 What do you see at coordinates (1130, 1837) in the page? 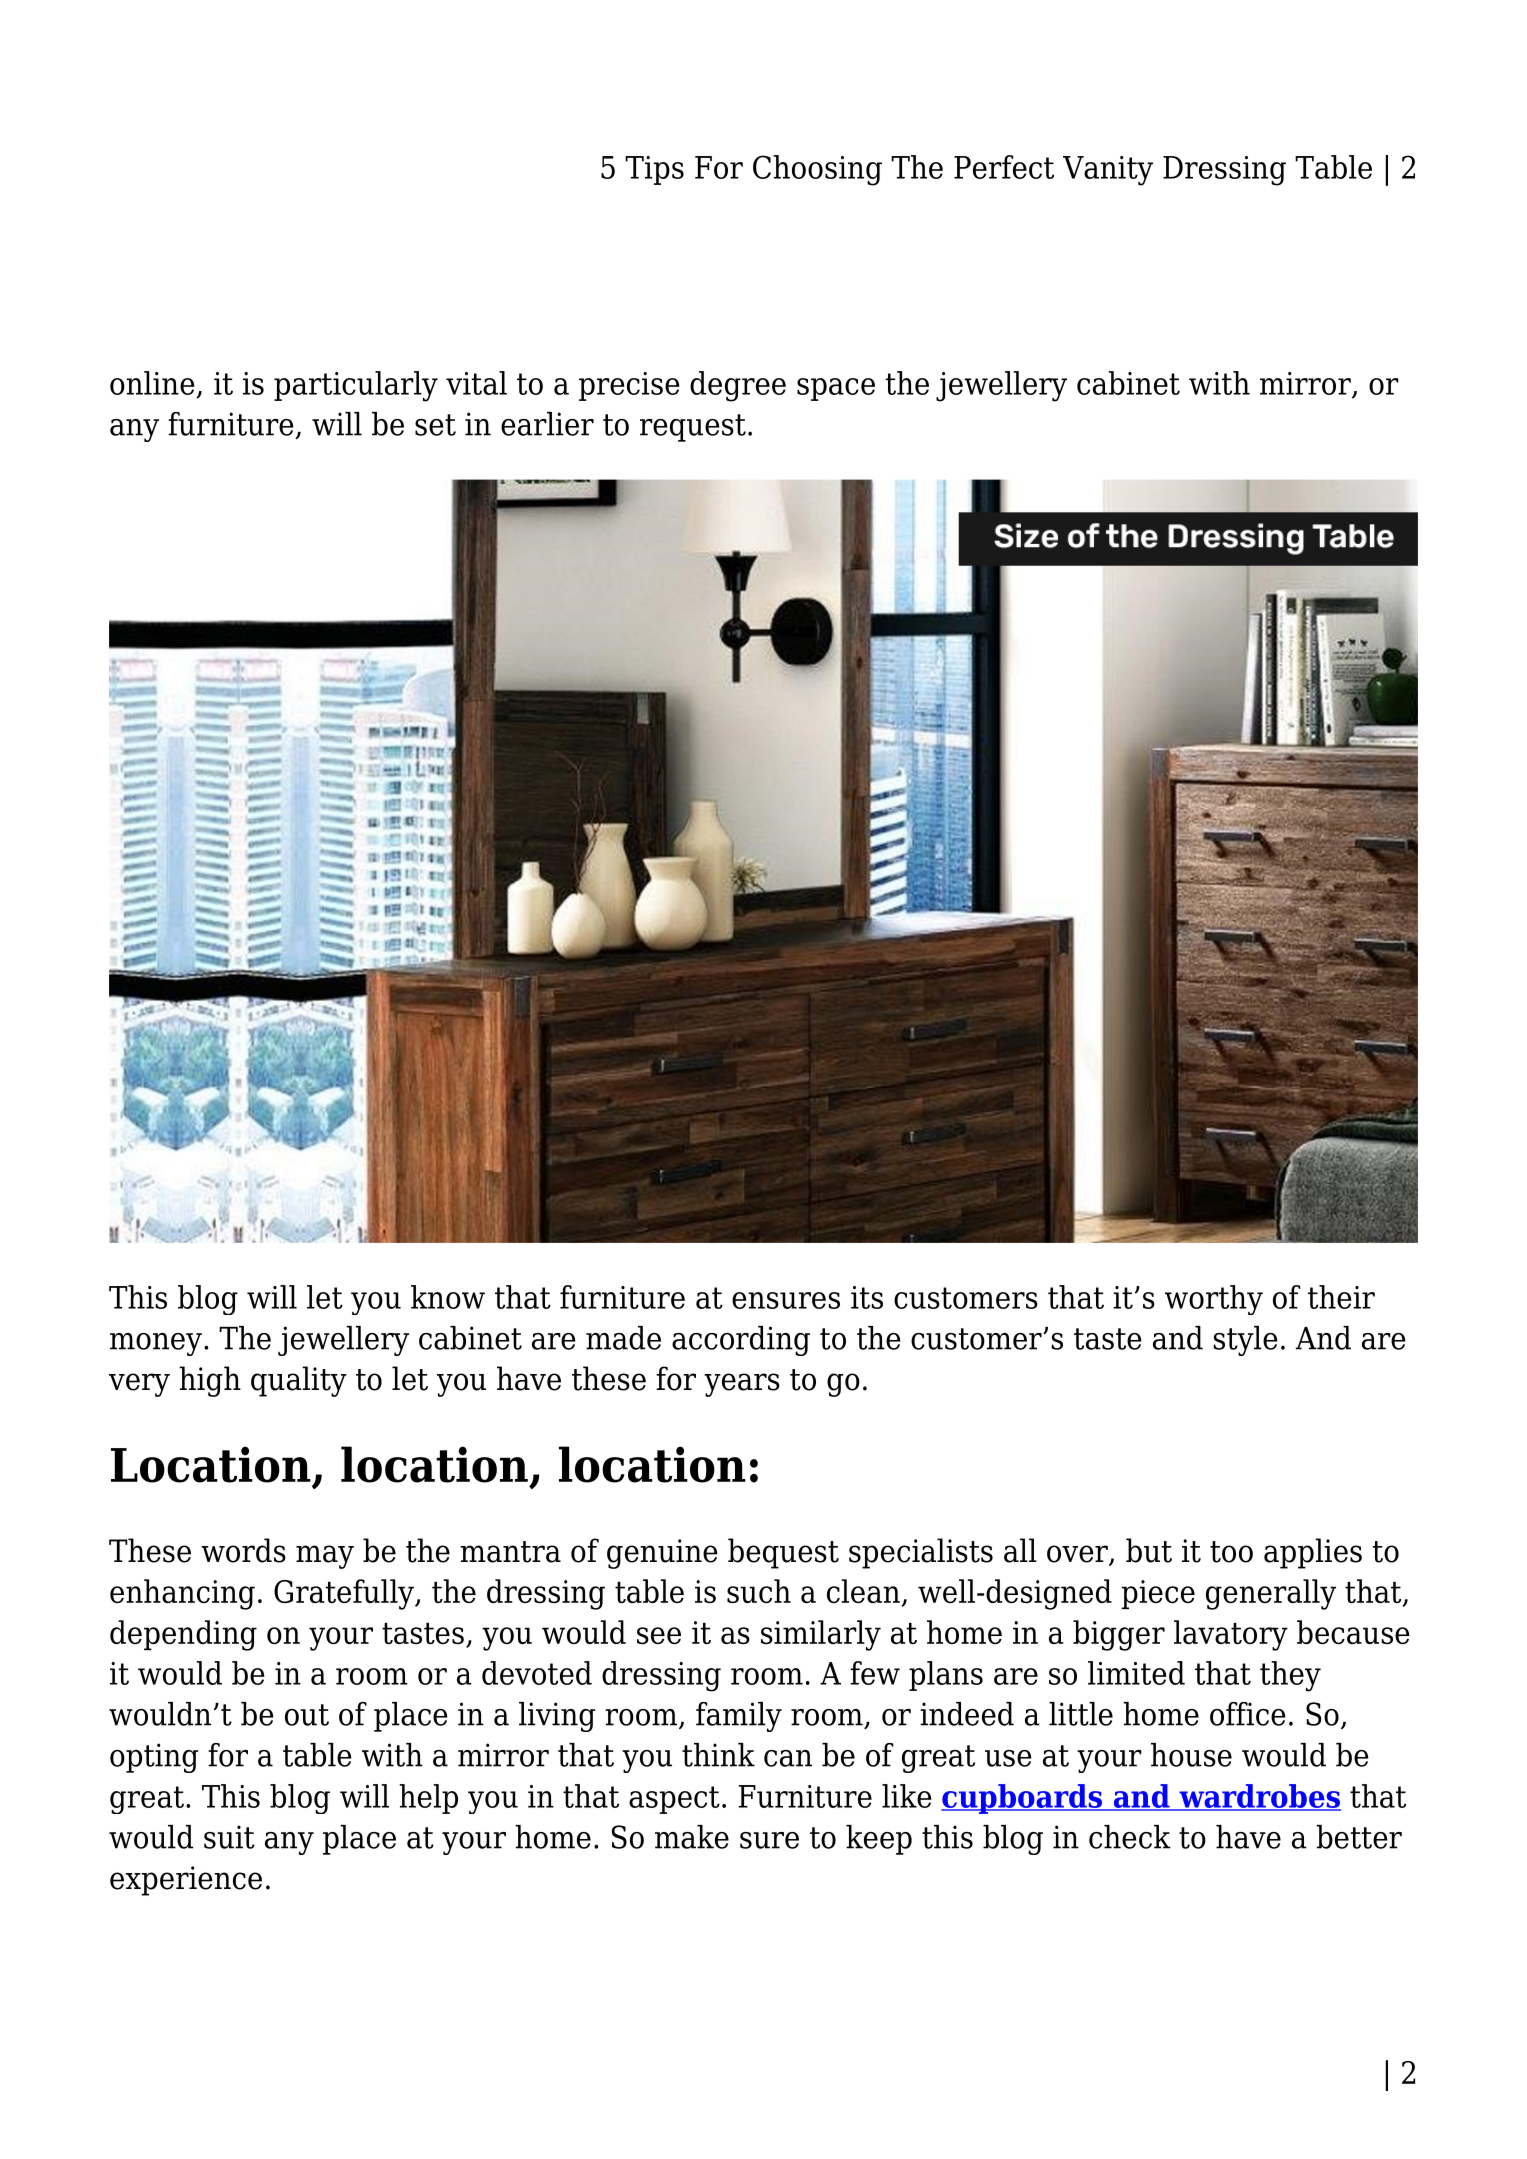
I see `check` at bounding box center [1130, 1837].
